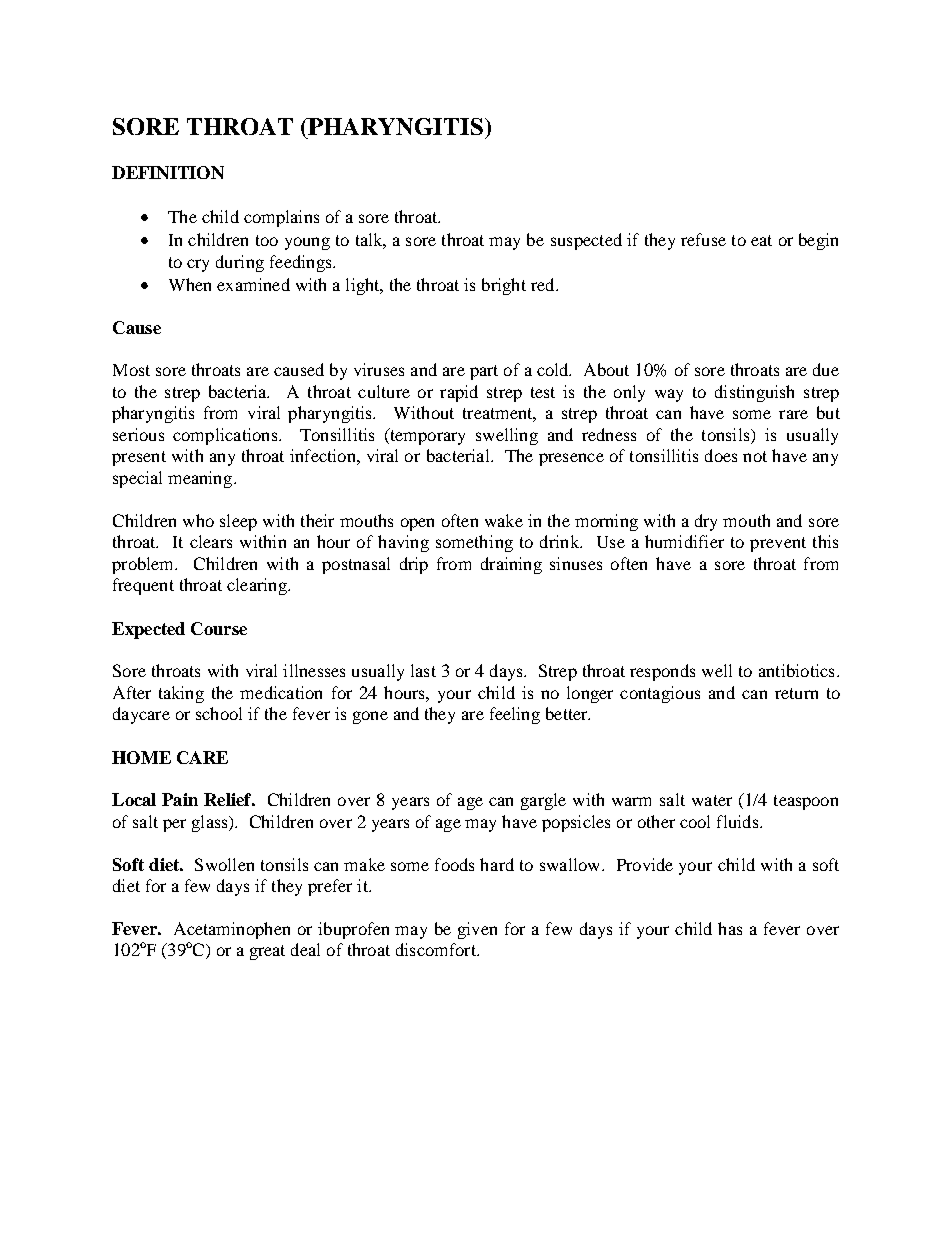 This screenshot has height=1233, width=952. What do you see at coordinates (712, 800) in the screenshot?
I see `water` at bounding box center [712, 800].
